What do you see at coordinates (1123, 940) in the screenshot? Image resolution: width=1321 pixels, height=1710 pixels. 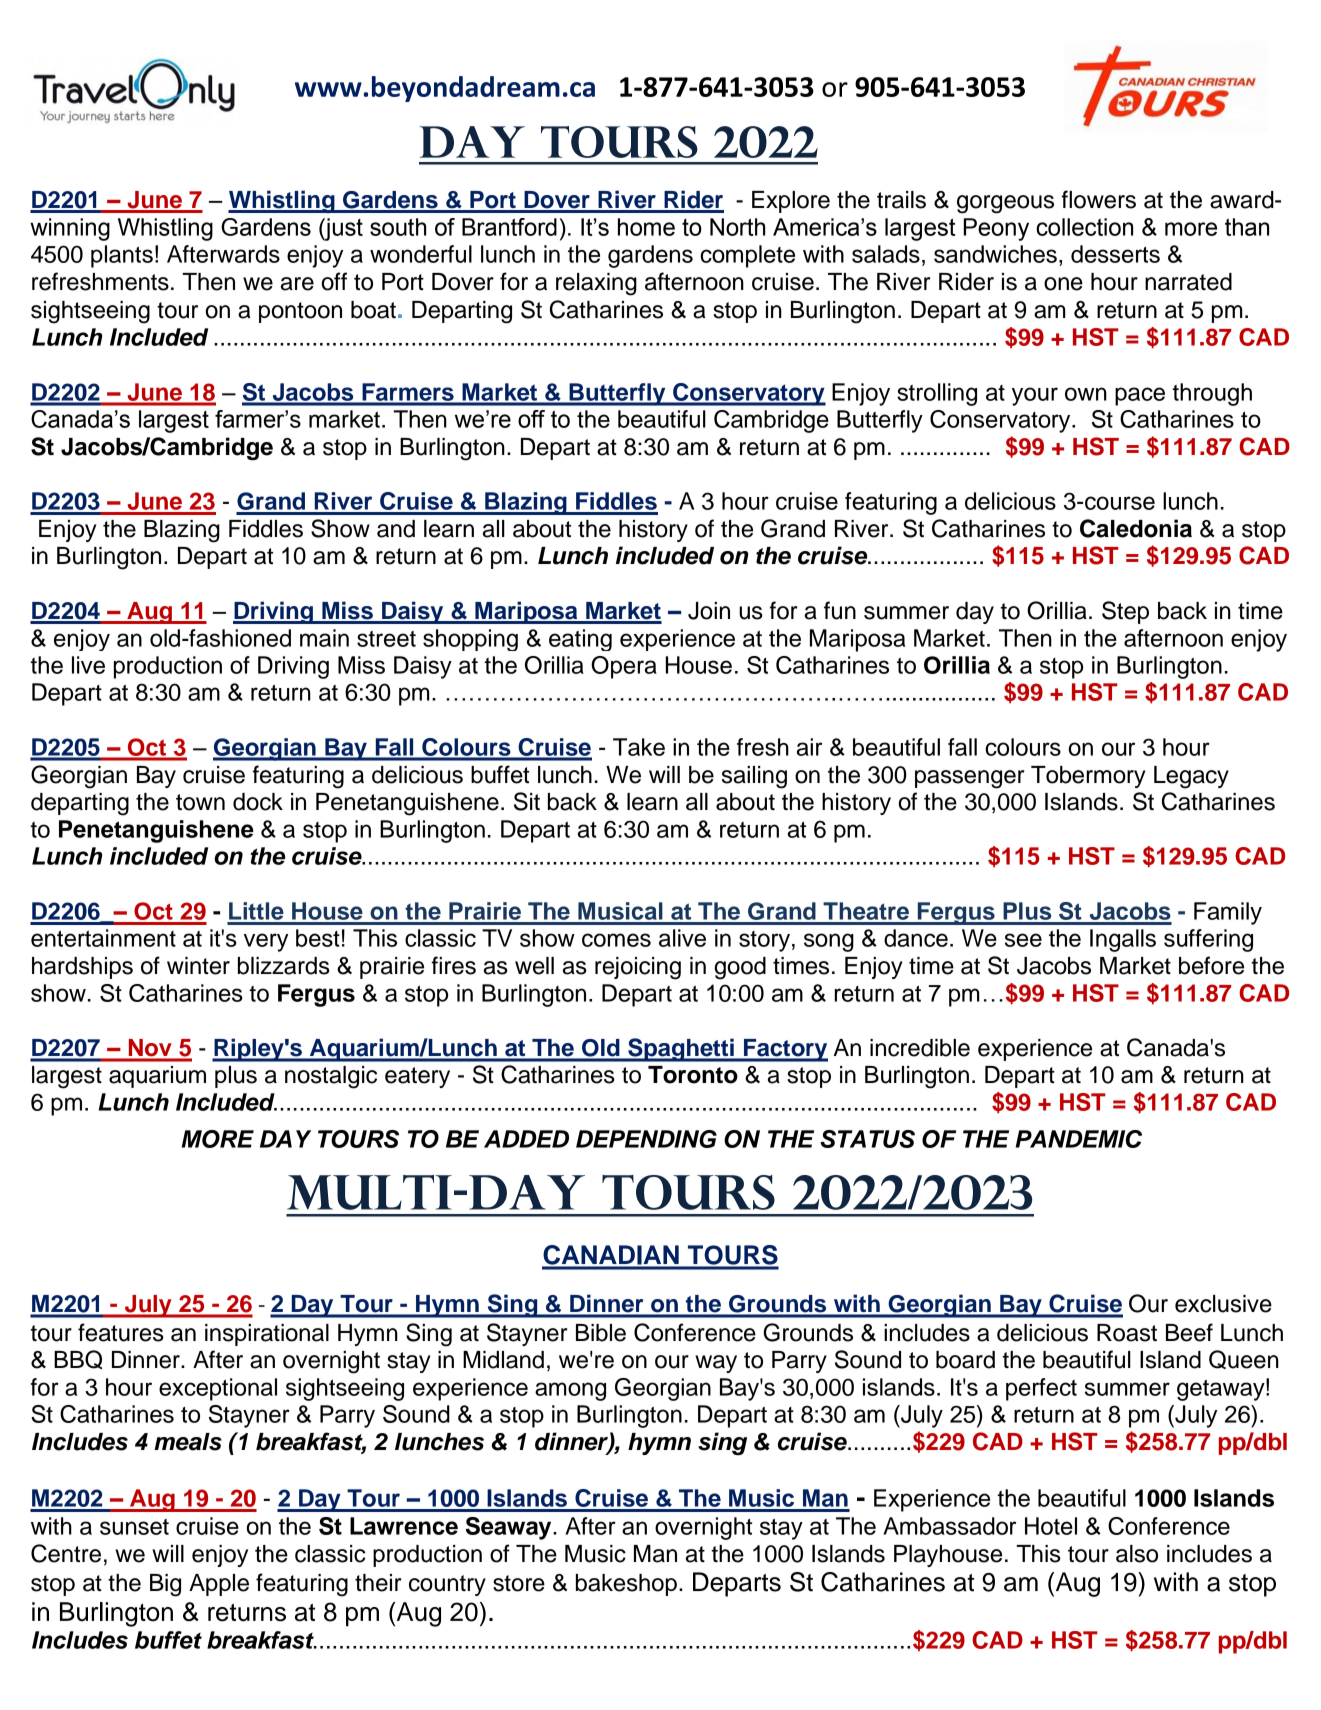 I see `Ingalls` at bounding box center [1123, 940].
